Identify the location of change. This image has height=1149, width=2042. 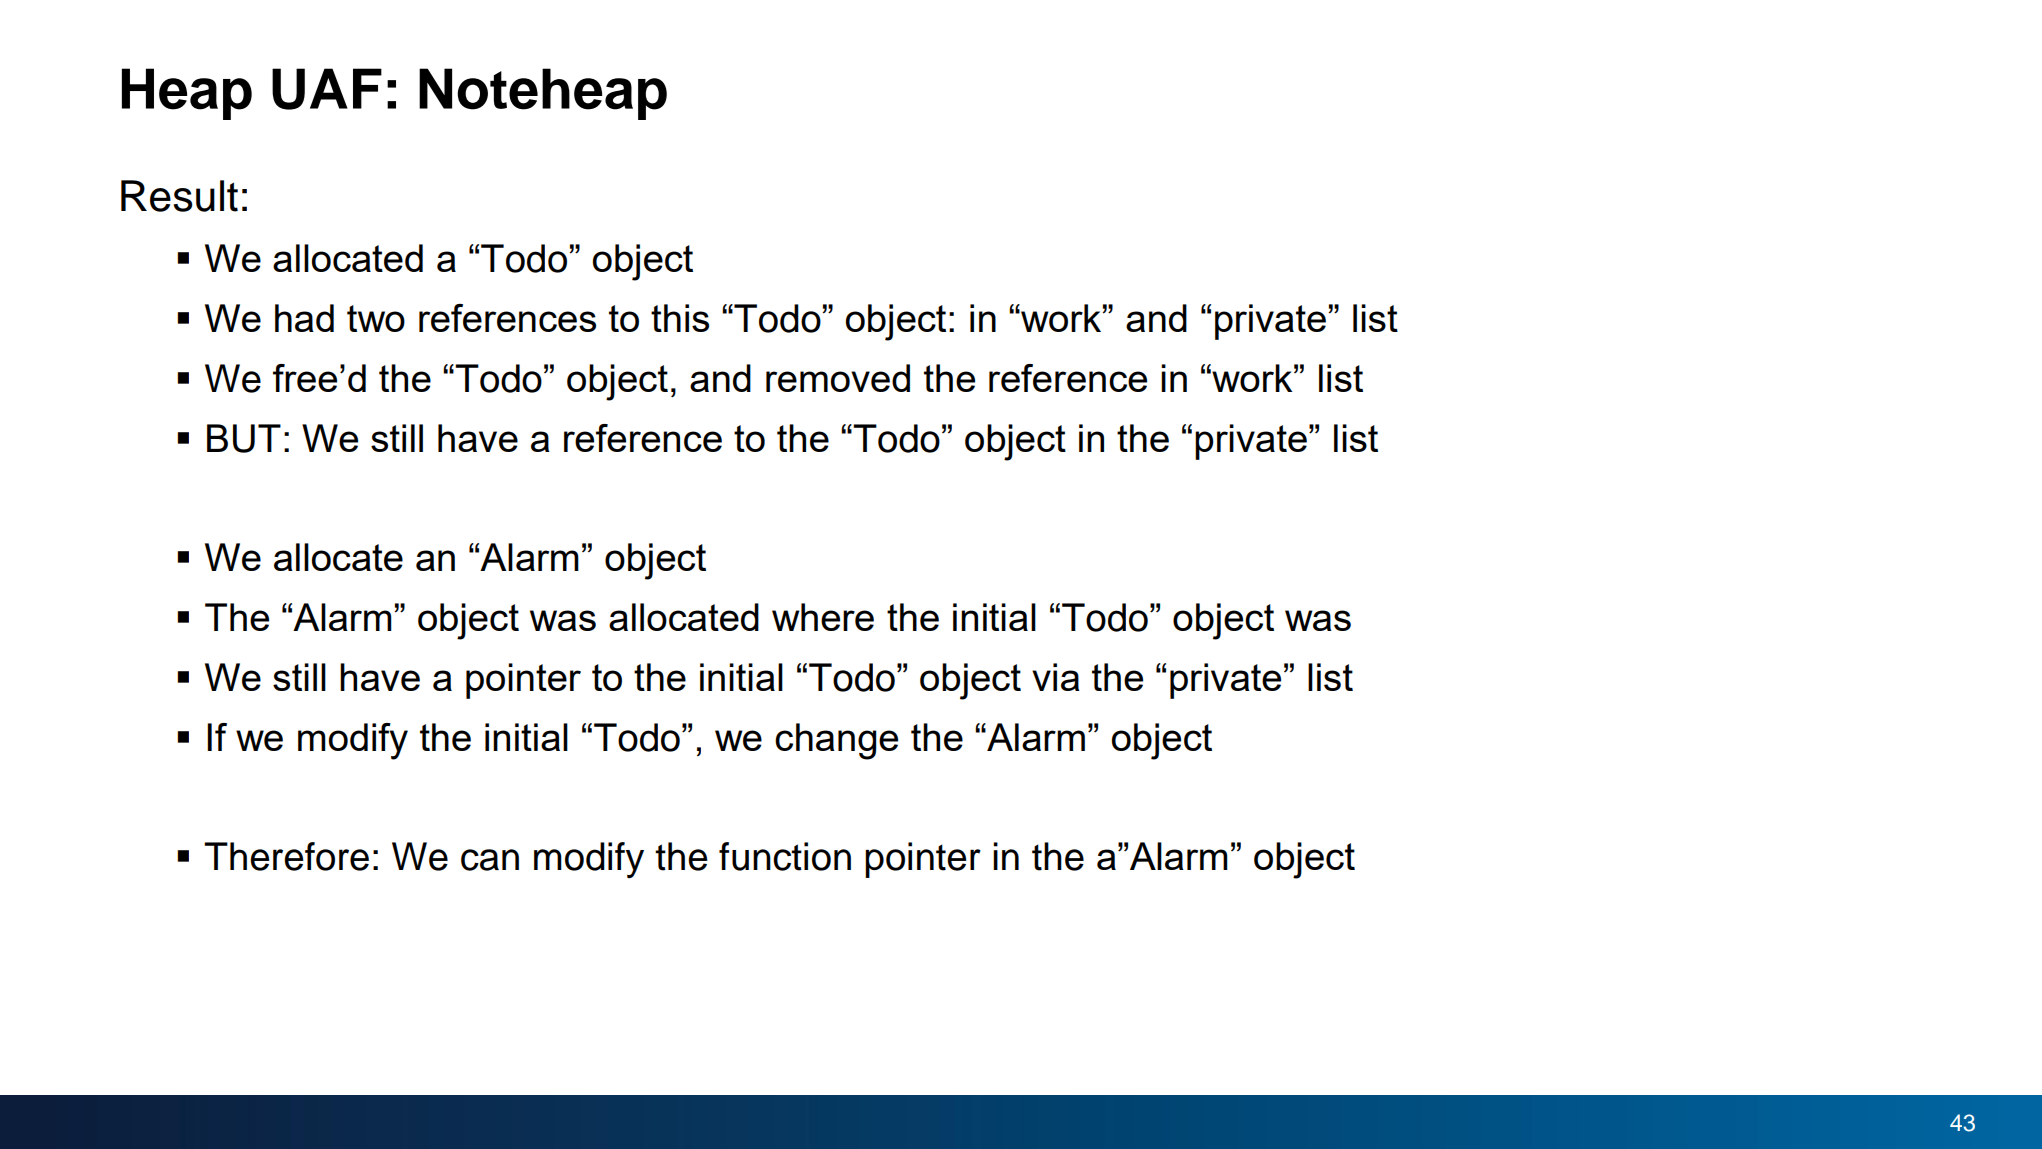
(836, 741).
